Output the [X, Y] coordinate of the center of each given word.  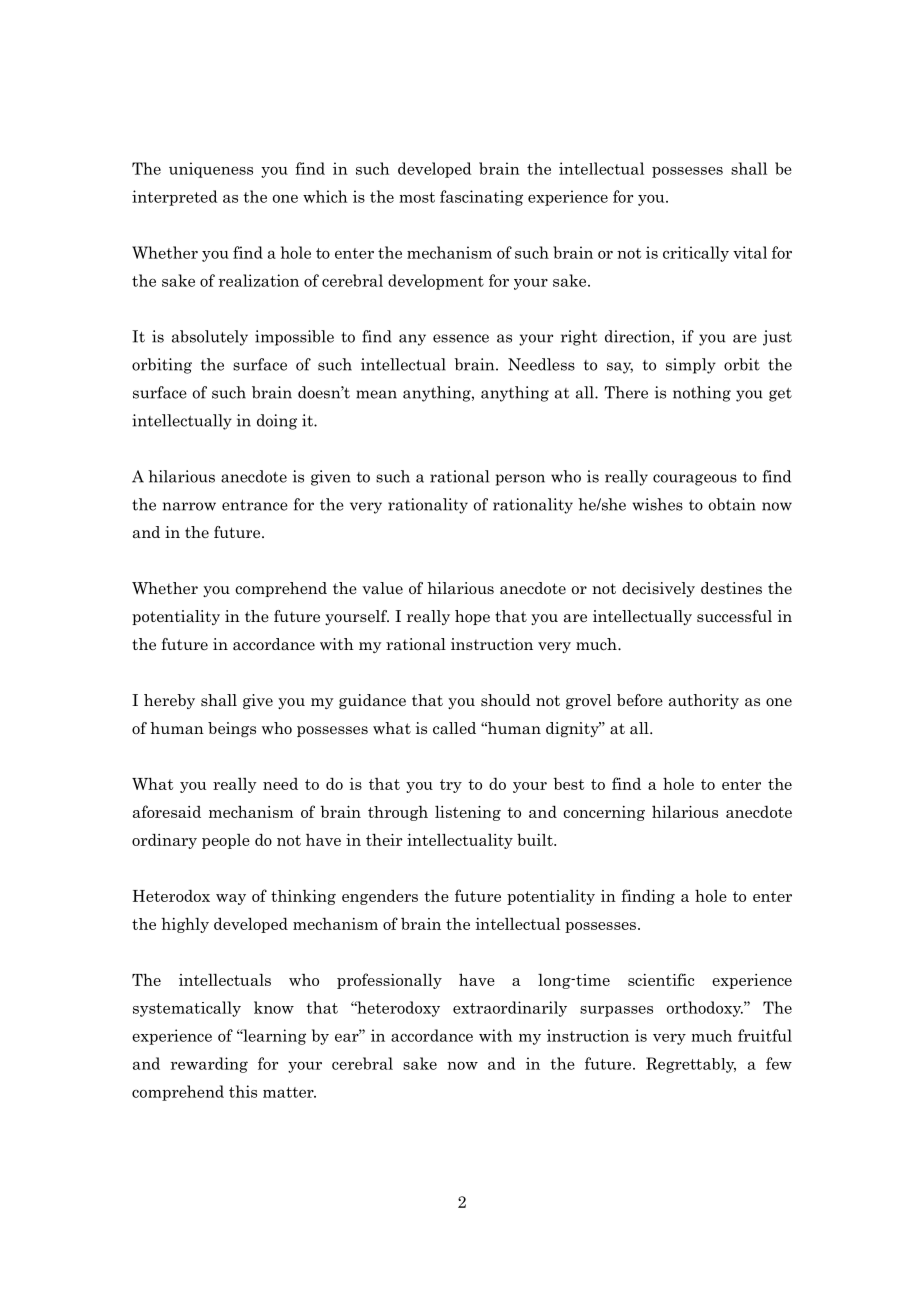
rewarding [209, 1065]
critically [696, 254]
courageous [695, 480]
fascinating [481, 198]
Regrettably [691, 1065]
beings [232, 729]
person [520, 480]
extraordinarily [510, 1009]
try [451, 786]
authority [704, 701]
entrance [255, 505]
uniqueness [211, 170]
